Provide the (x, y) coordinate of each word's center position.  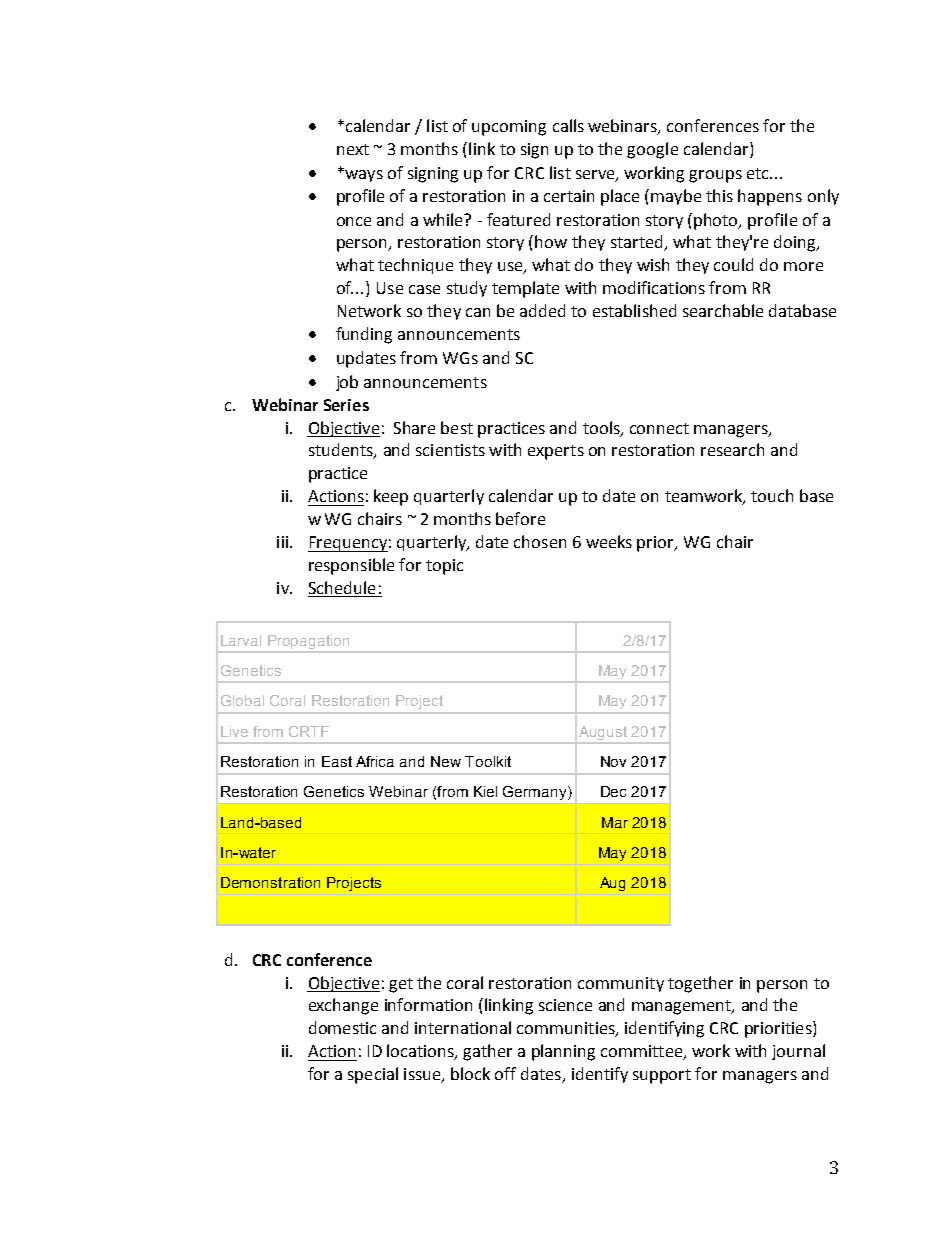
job (347, 383)
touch (772, 495)
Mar (615, 822)
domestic (342, 1027)
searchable (723, 310)
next (353, 149)
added (542, 310)
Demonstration (270, 882)
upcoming (509, 128)
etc (759, 173)
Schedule (342, 587)
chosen (540, 541)
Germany (536, 793)
